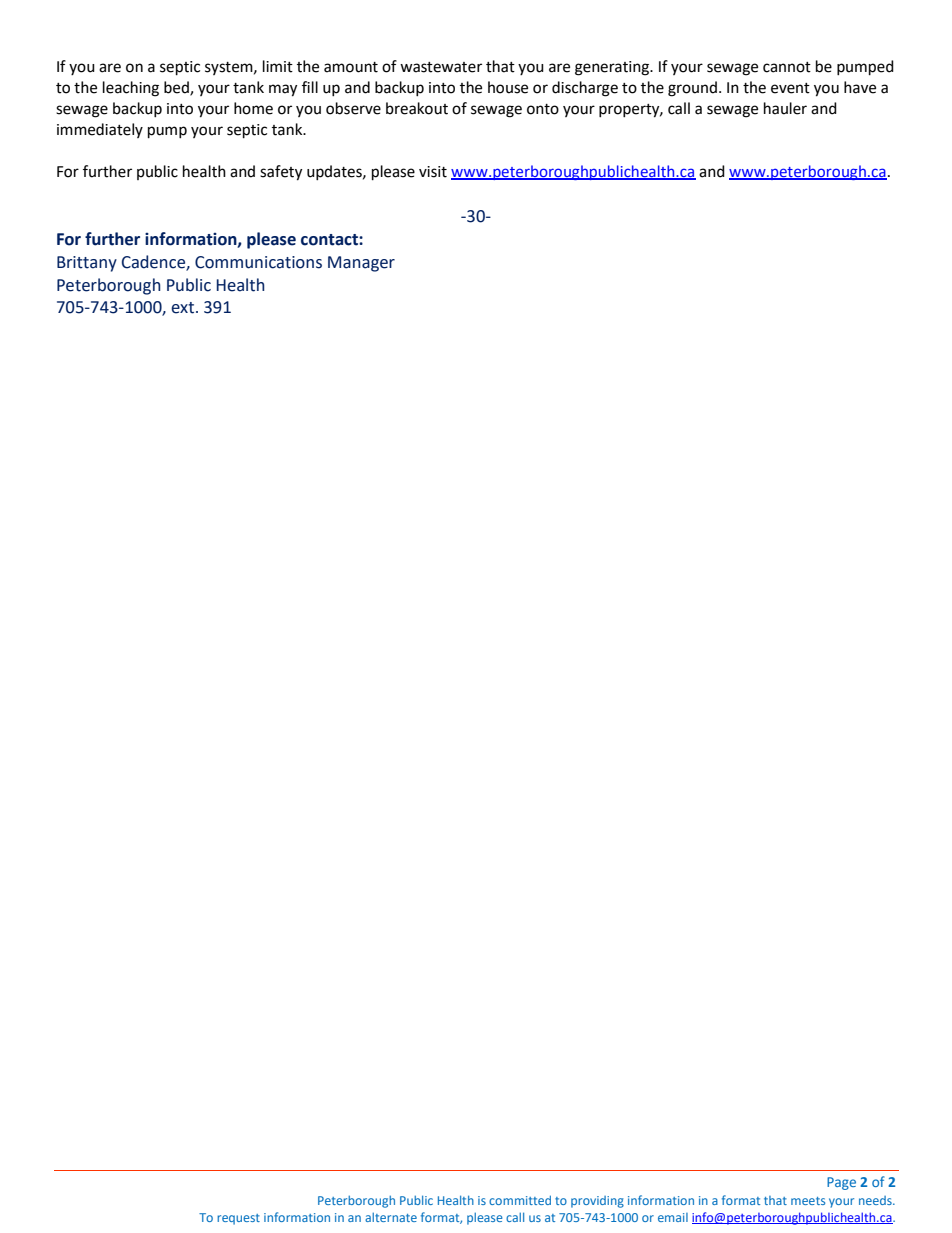  Describe the element at coordinates (520, 1200) in the page. I see `committed` at that location.
